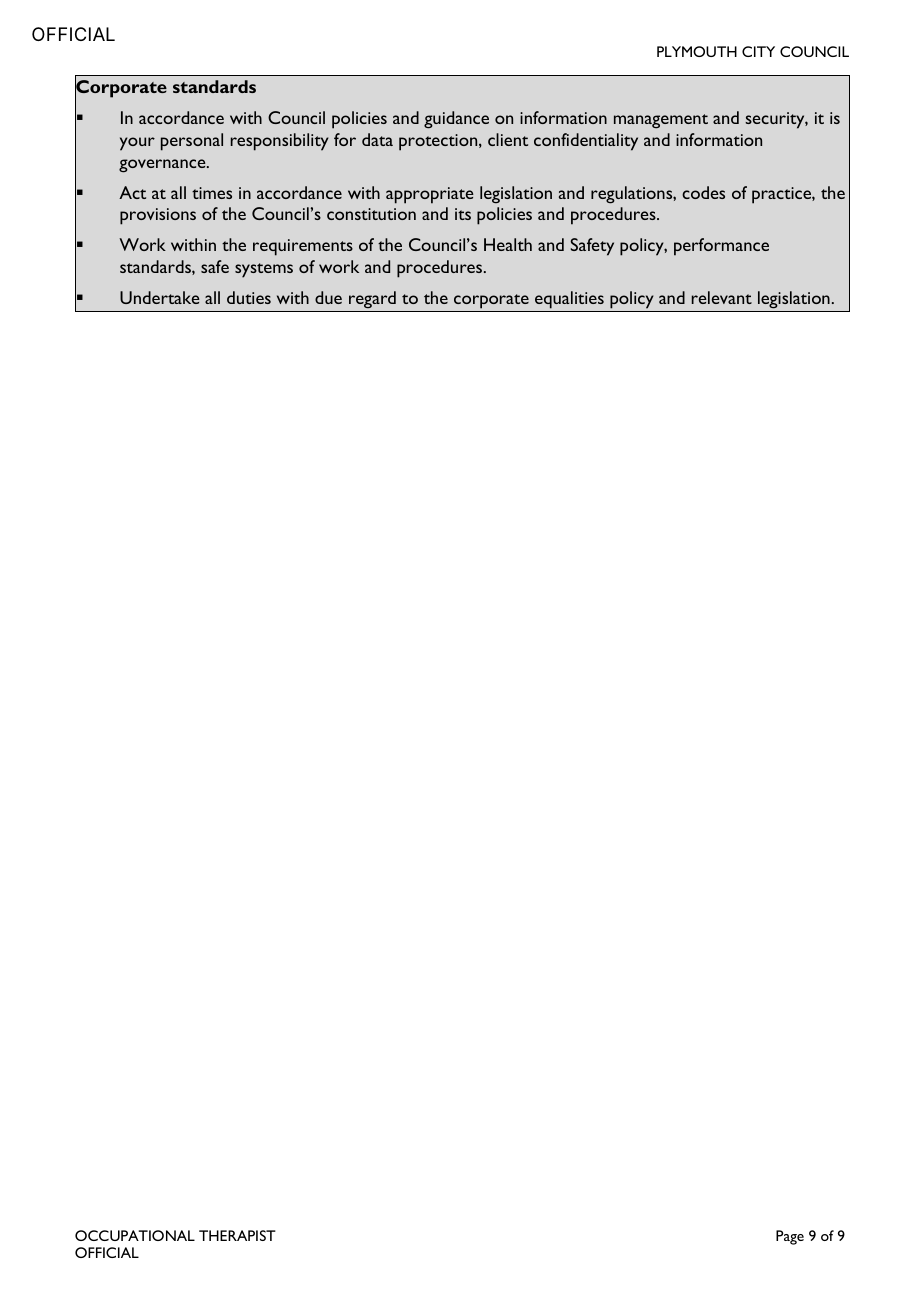  I want to click on OCCUPATIONAL, so click(135, 1235).
